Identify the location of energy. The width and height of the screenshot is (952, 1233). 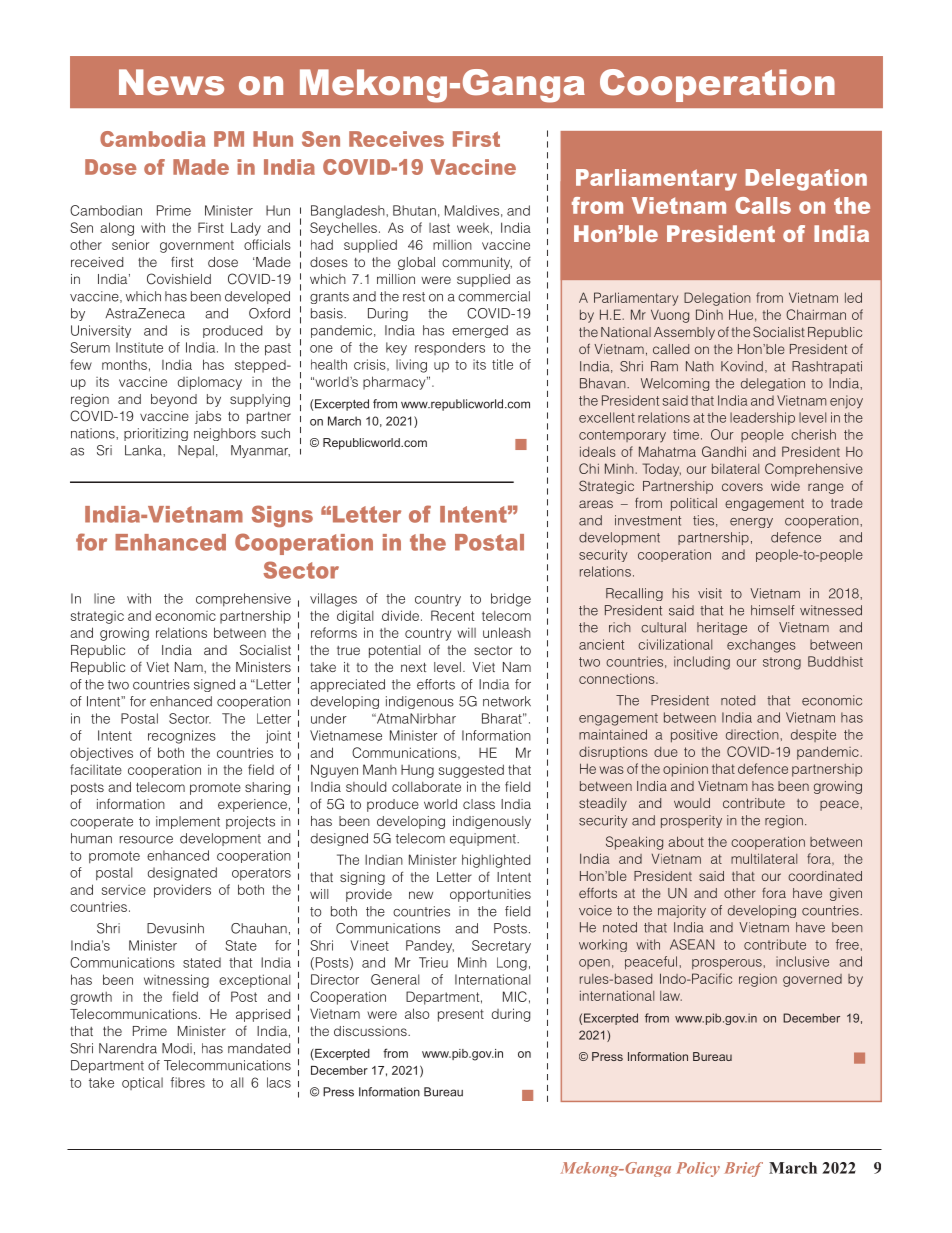
(751, 523).
